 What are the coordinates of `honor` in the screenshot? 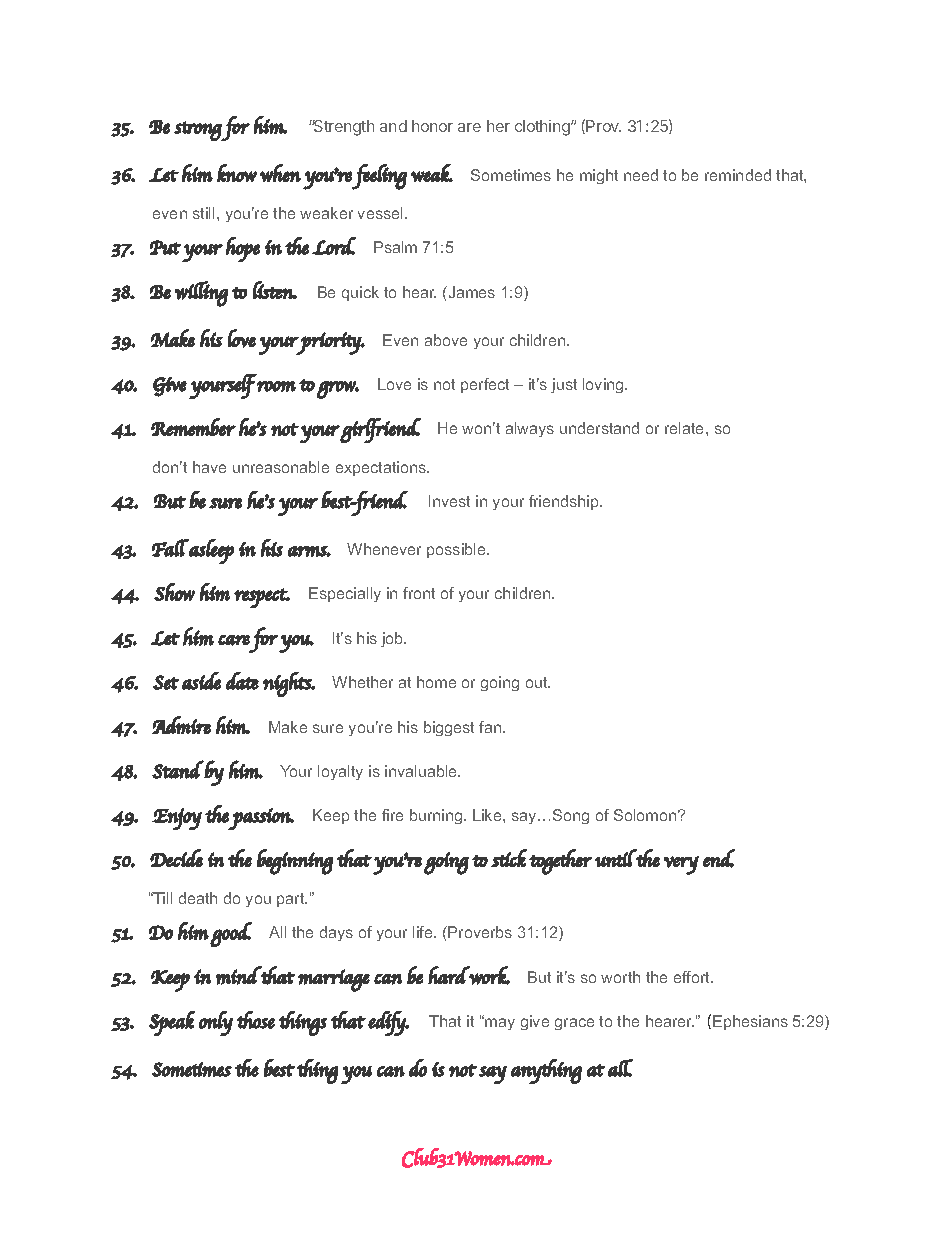 It's located at (432, 126).
